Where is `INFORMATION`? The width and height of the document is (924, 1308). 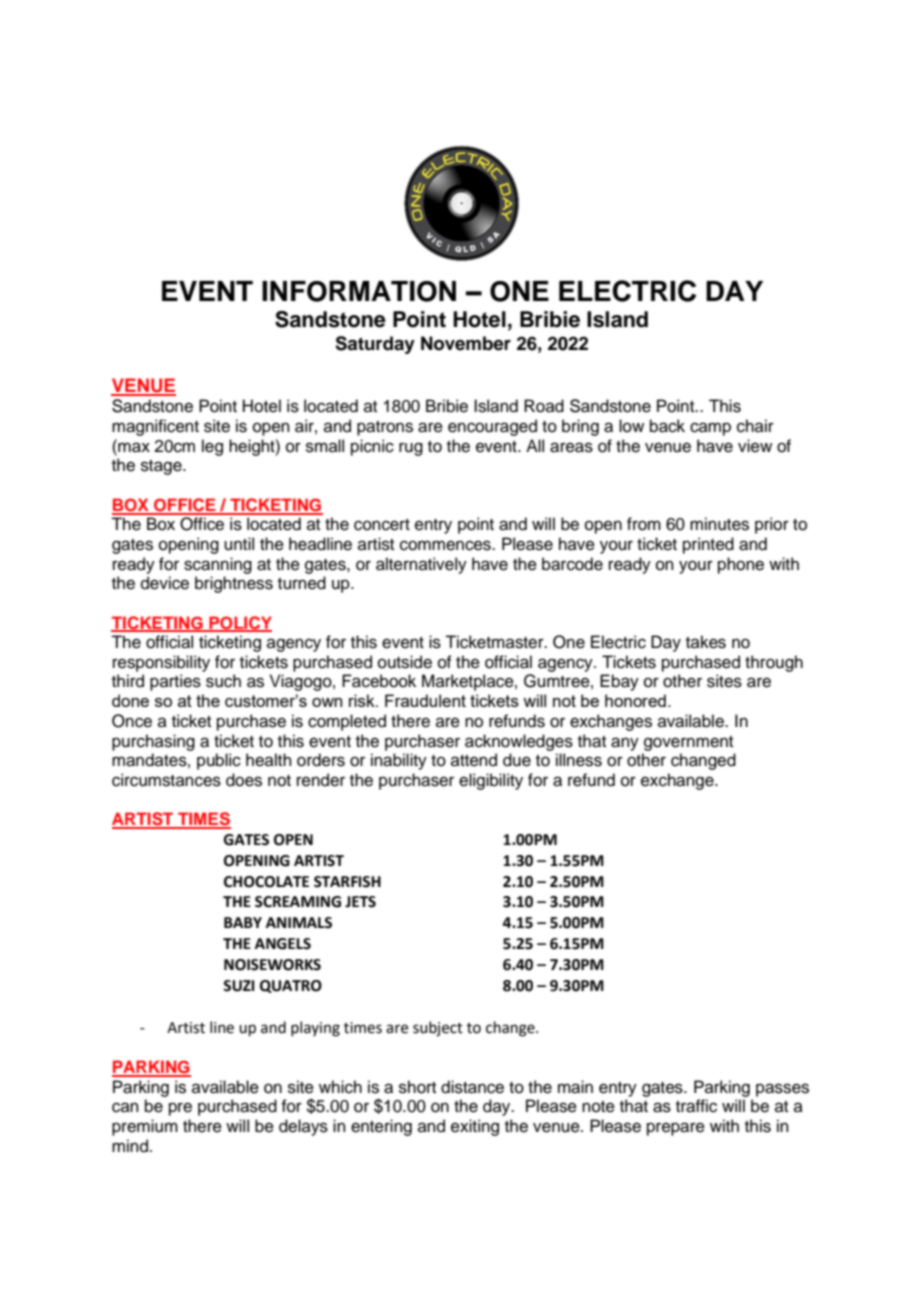 INFORMATION is located at coordinates (359, 291).
